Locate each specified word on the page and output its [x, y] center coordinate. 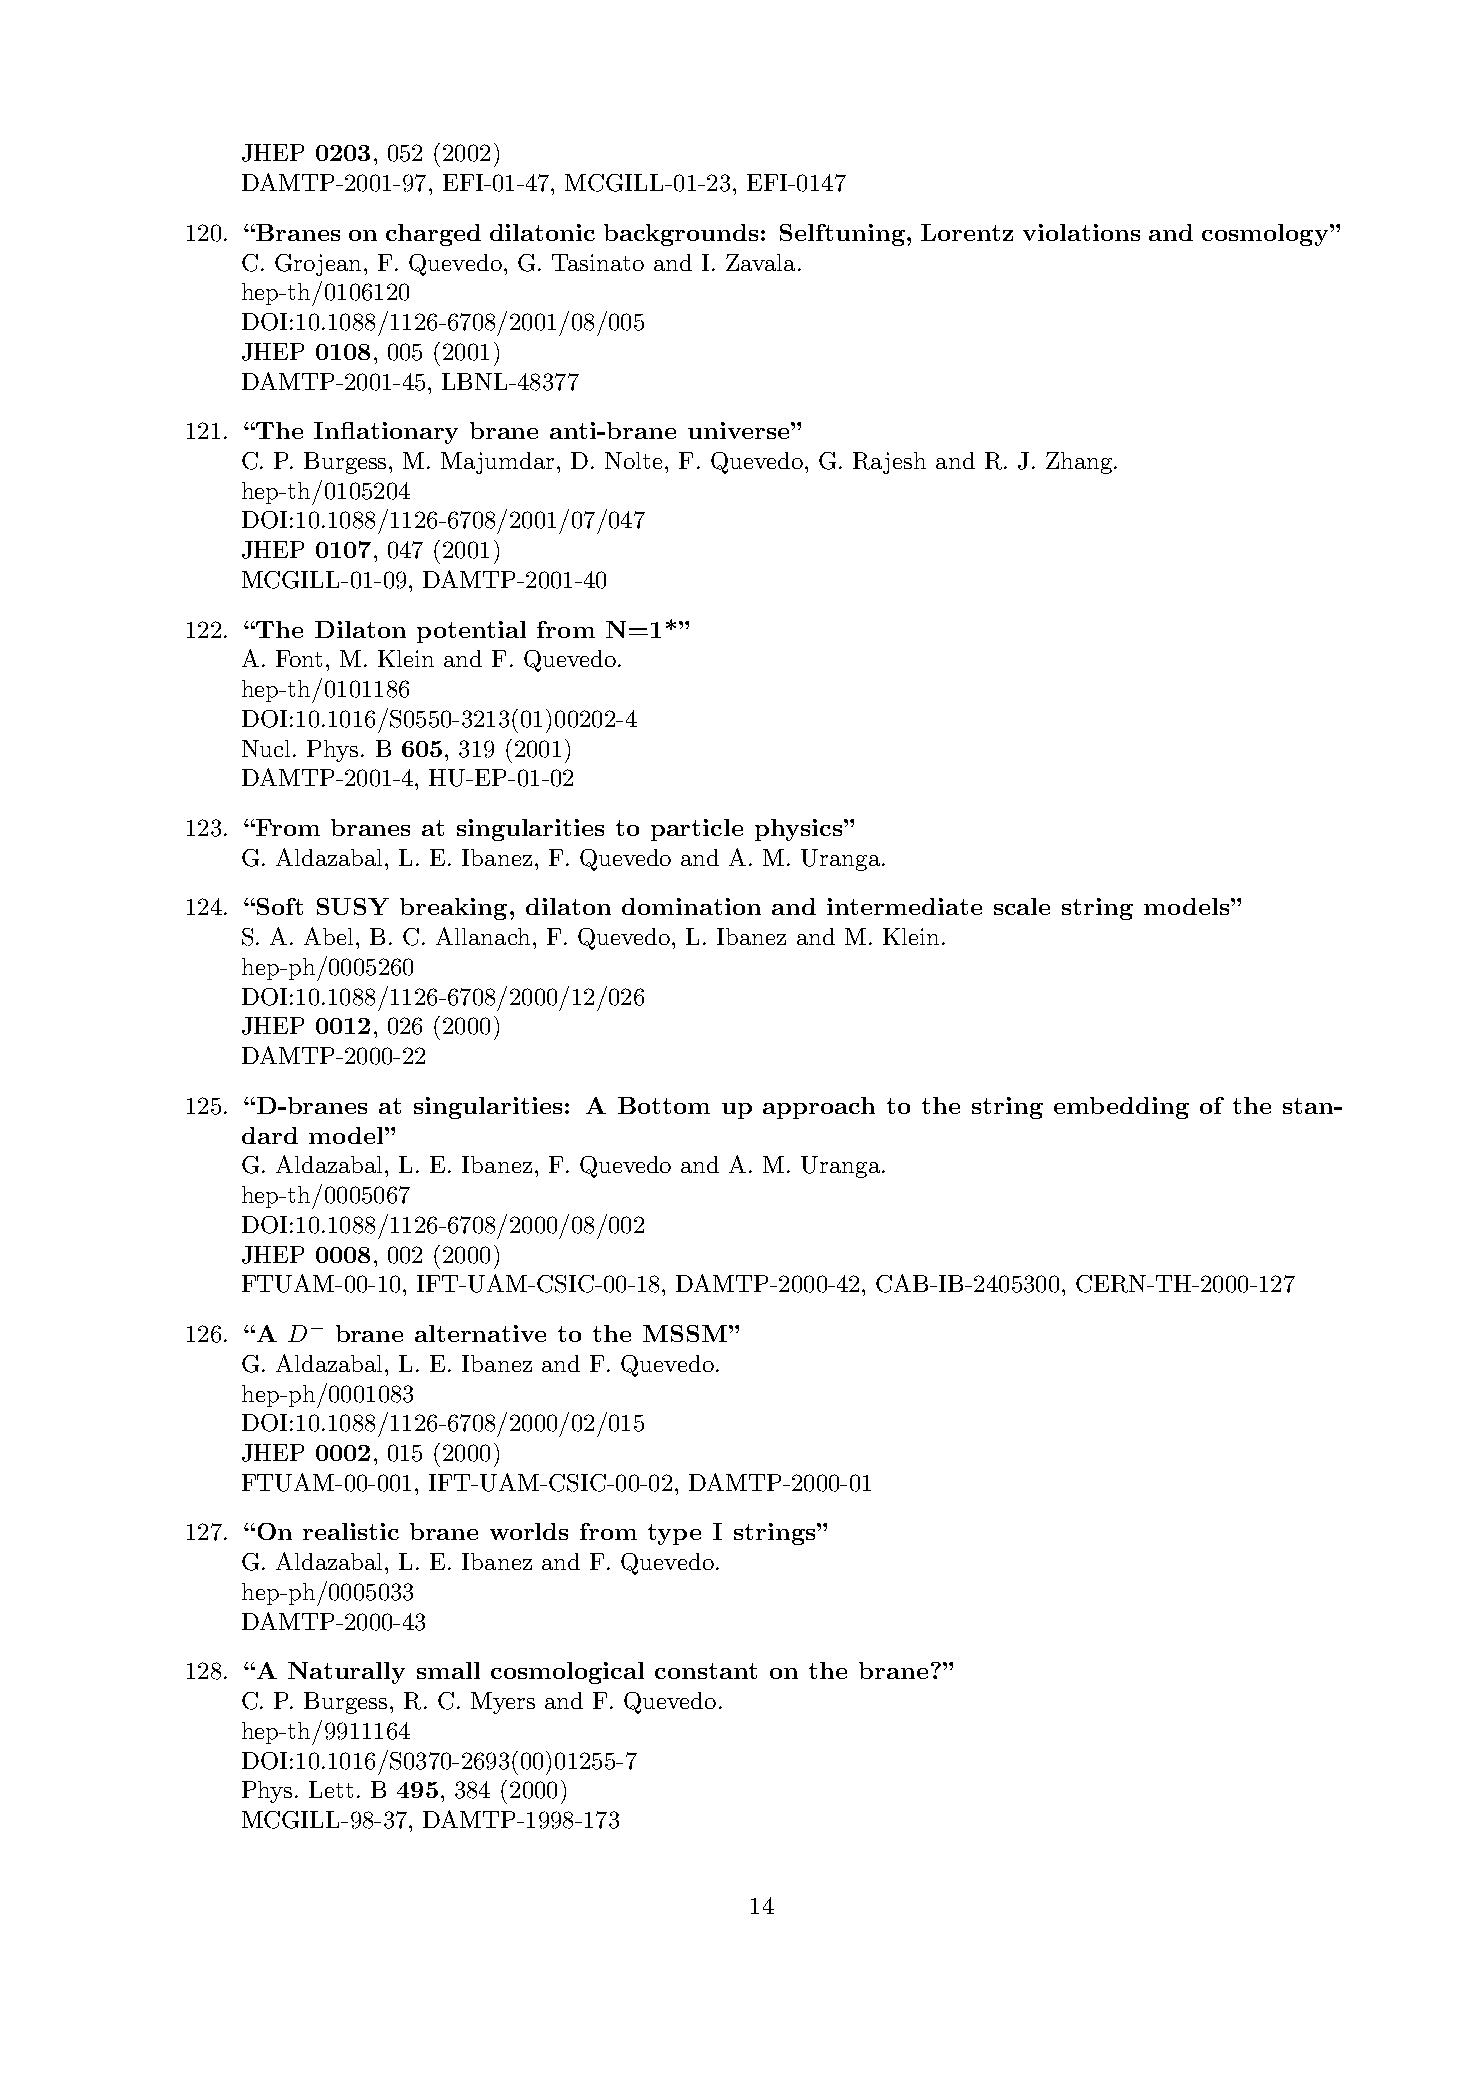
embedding [1121, 1108]
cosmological [567, 1673]
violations [1081, 232]
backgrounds [681, 235]
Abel [330, 936]
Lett [331, 1789]
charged [433, 235]
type [674, 1534]
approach [819, 1108]
